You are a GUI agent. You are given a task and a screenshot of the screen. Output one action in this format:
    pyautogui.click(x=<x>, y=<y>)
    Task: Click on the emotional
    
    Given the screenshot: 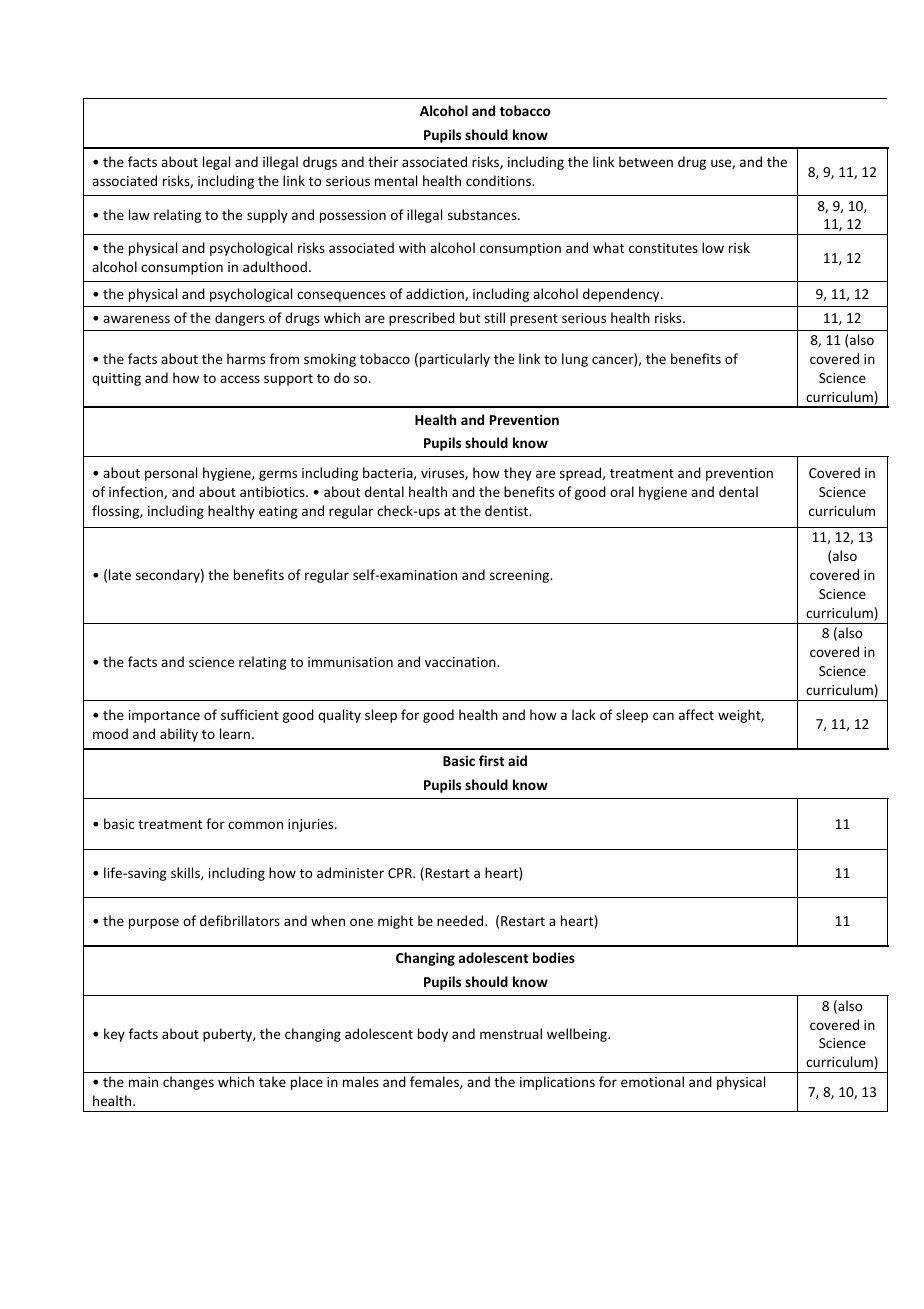 What is the action you would take?
    pyautogui.click(x=652, y=1081)
